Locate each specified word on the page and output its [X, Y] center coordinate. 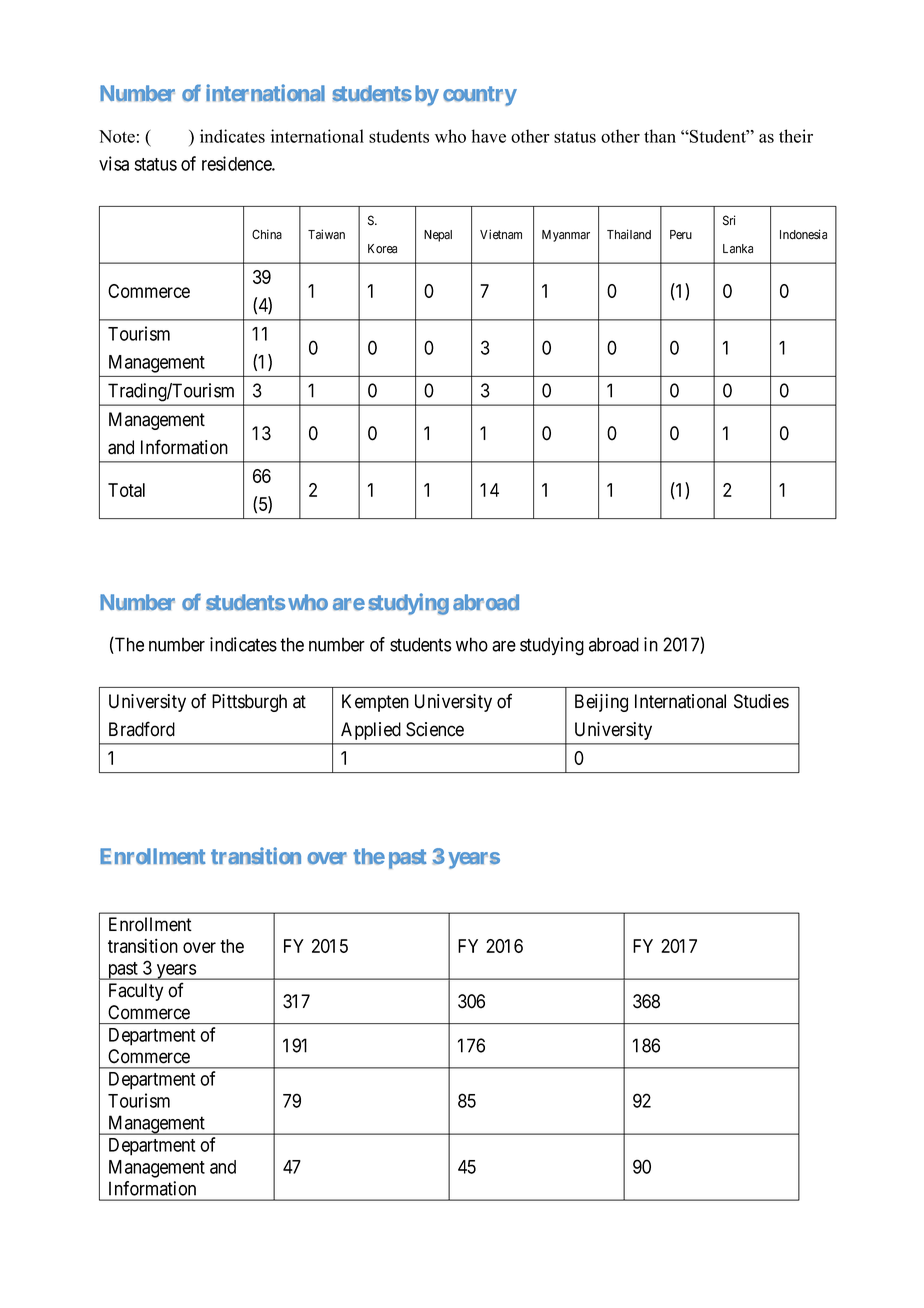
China [267, 234]
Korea [382, 249]
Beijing [601, 703]
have [489, 136]
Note [117, 136]
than [660, 136]
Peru [681, 235]
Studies [761, 701]
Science [435, 729]
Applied [370, 731]
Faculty [136, 992]
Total [126, 490]
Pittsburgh [249, 703]
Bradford [142, 729]
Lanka [738, 249]
